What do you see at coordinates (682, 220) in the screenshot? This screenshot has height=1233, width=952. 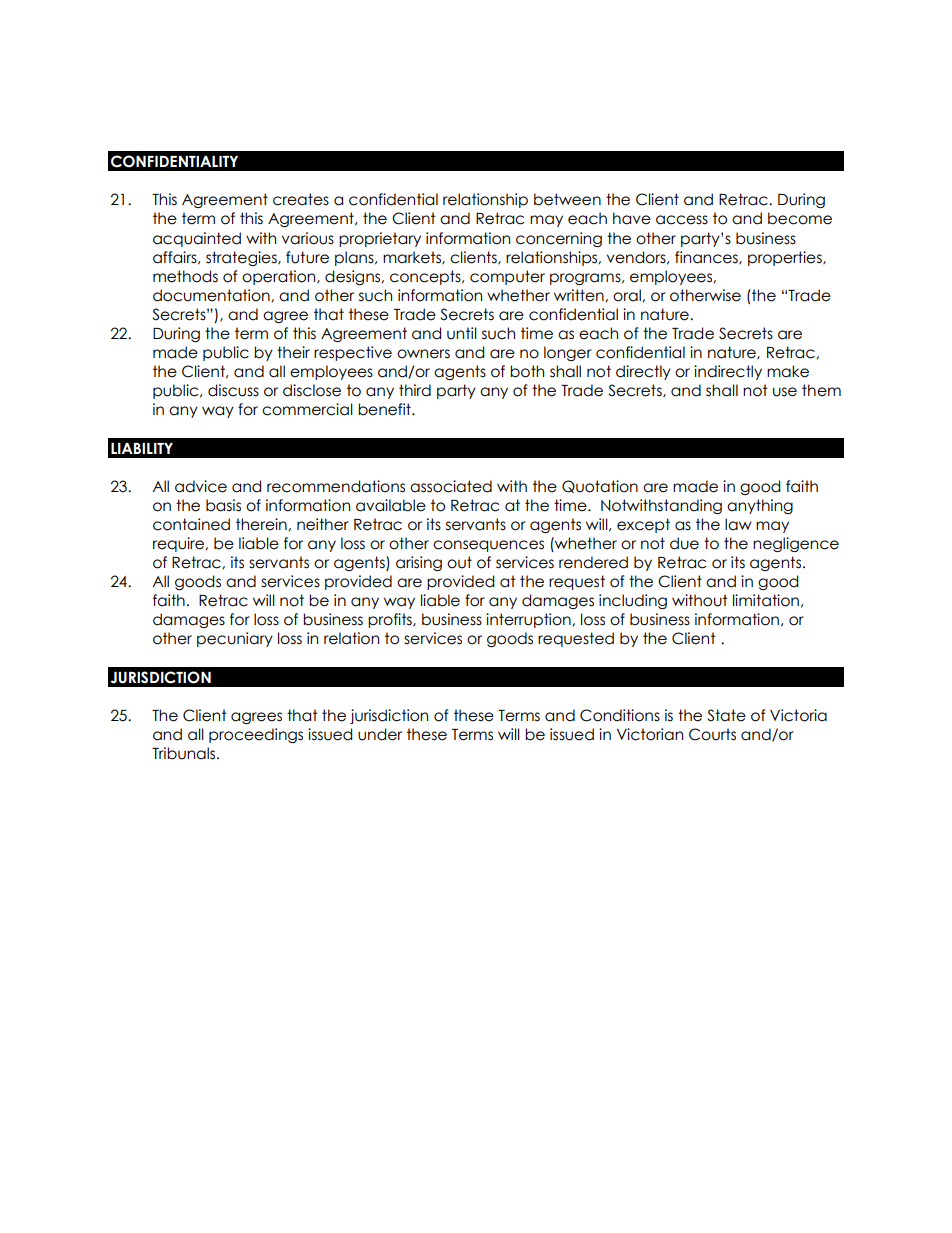 I see `access` at bounding box center [682, 220].
